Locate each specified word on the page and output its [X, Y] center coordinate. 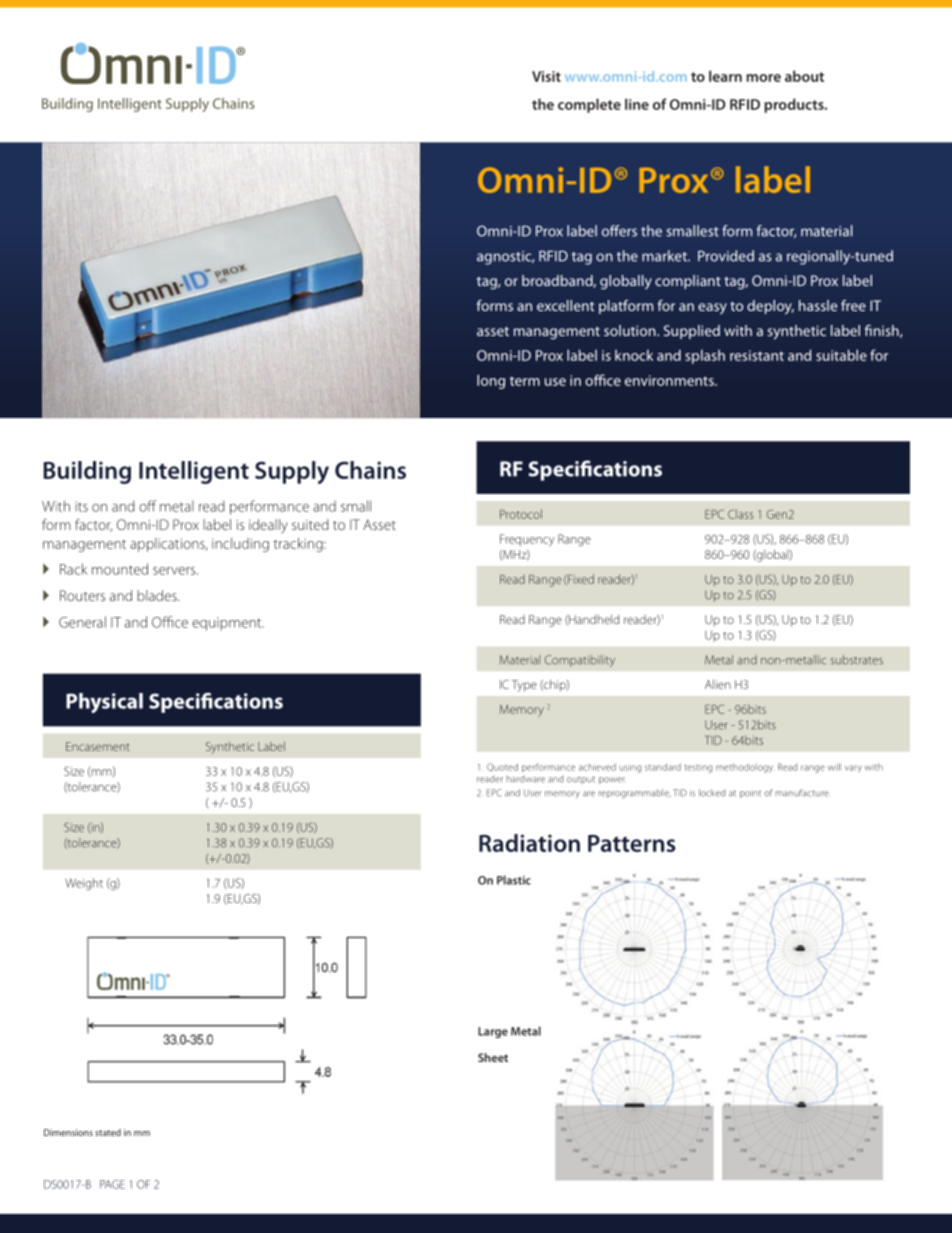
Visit [546, 76]
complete [589, 105]
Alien [718, 684]
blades [158, 595]
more [763, 78]
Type [524, 686]
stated [108, 1132]
